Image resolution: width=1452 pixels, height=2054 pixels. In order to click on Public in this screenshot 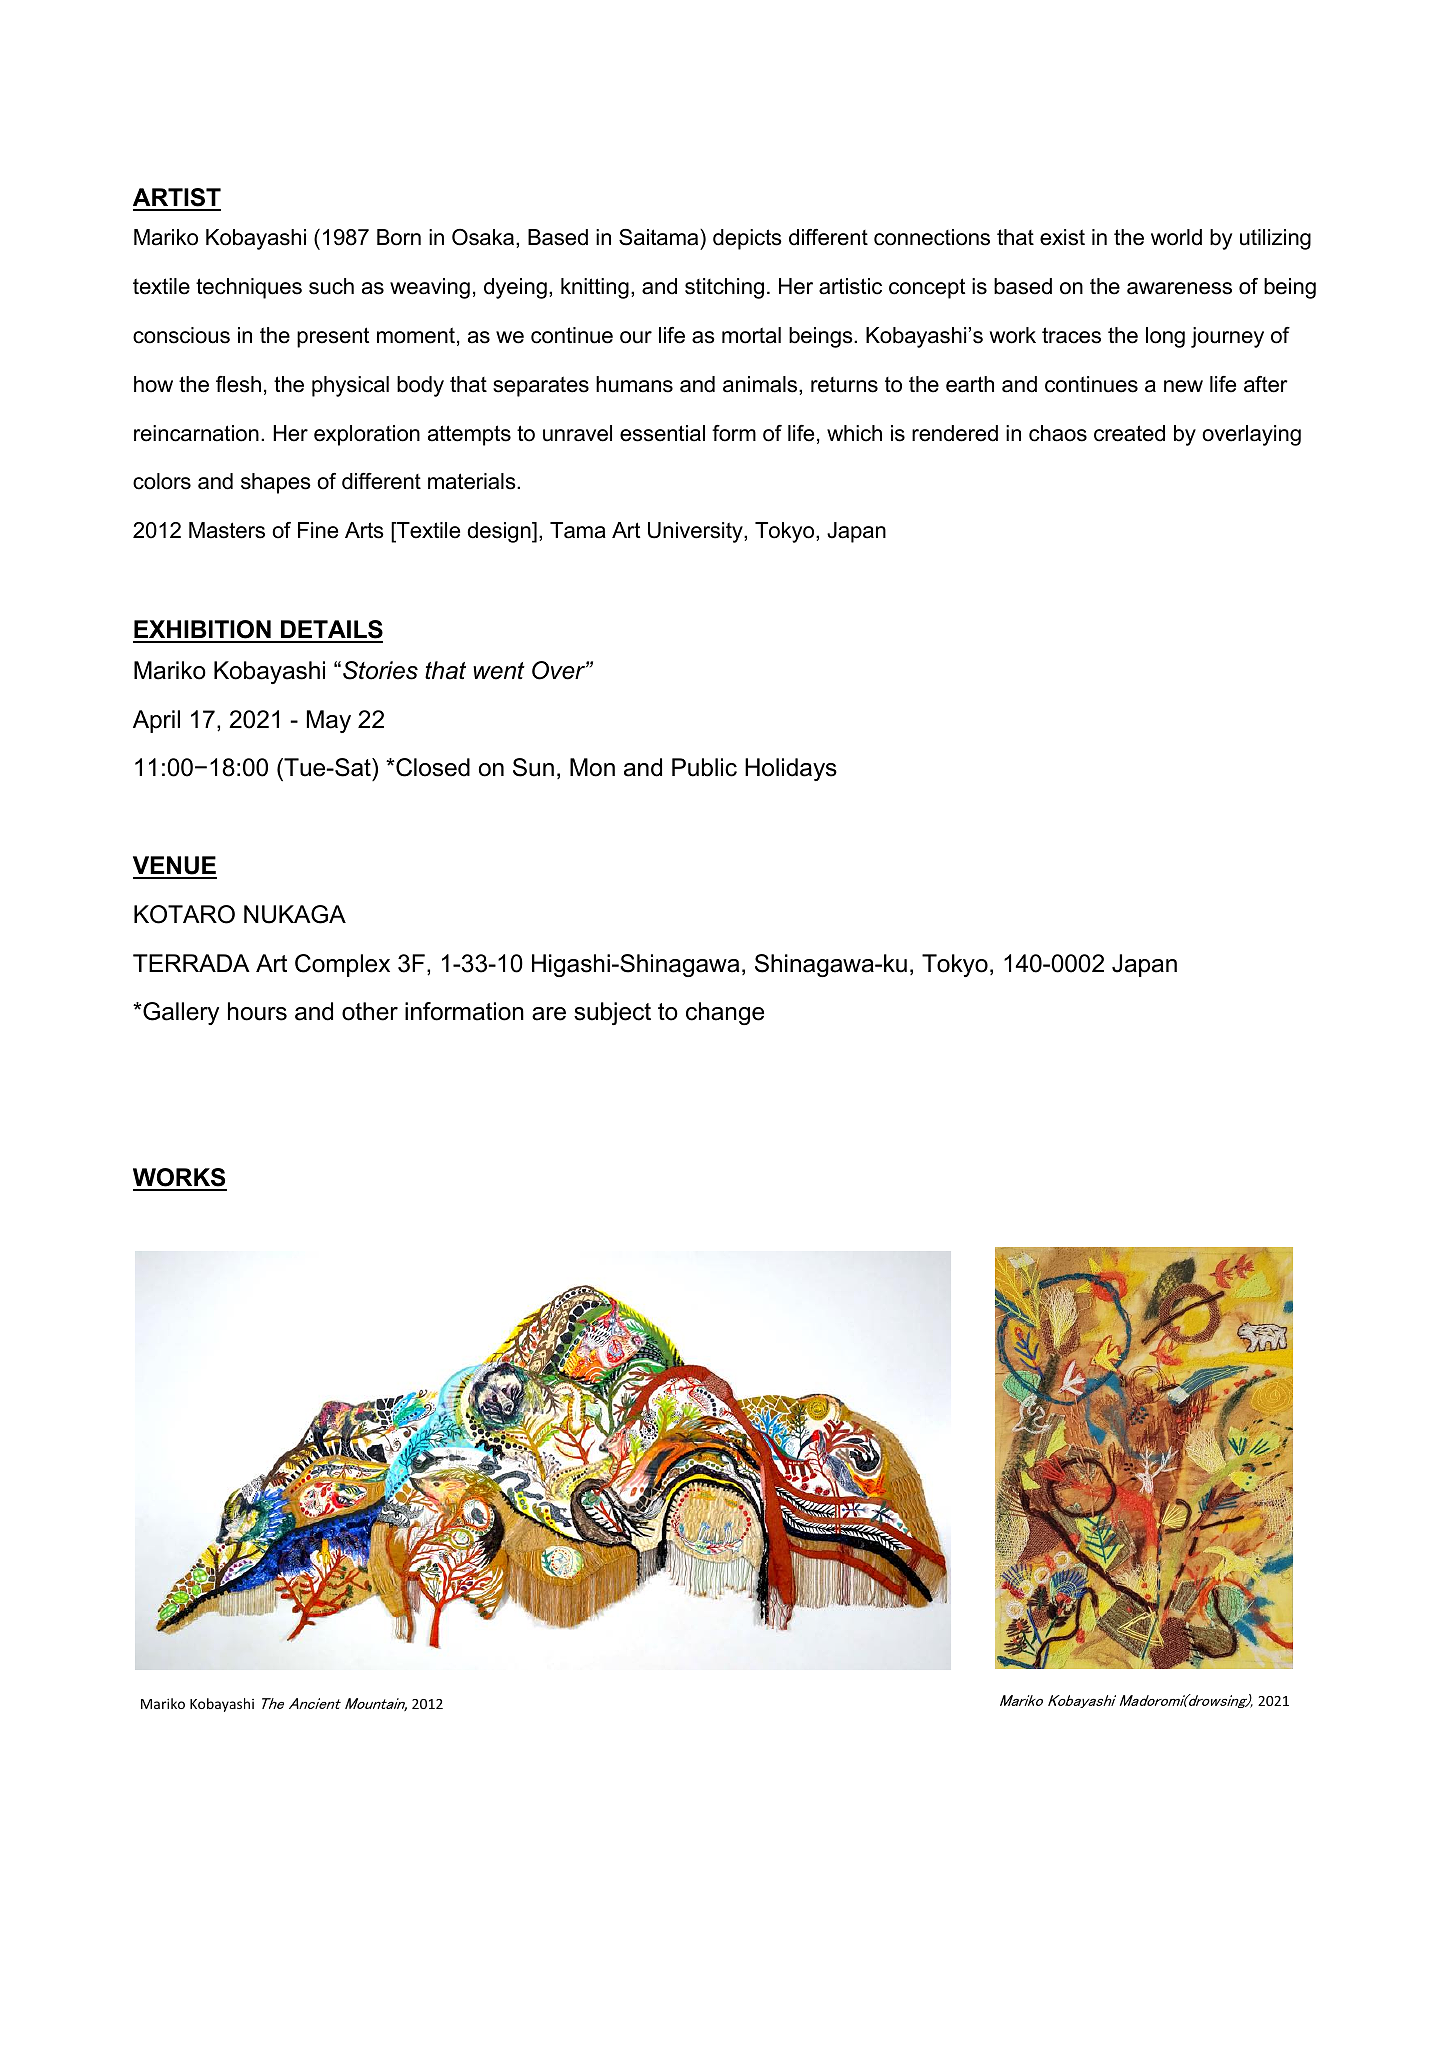, I will do `click(704, 767)`.
